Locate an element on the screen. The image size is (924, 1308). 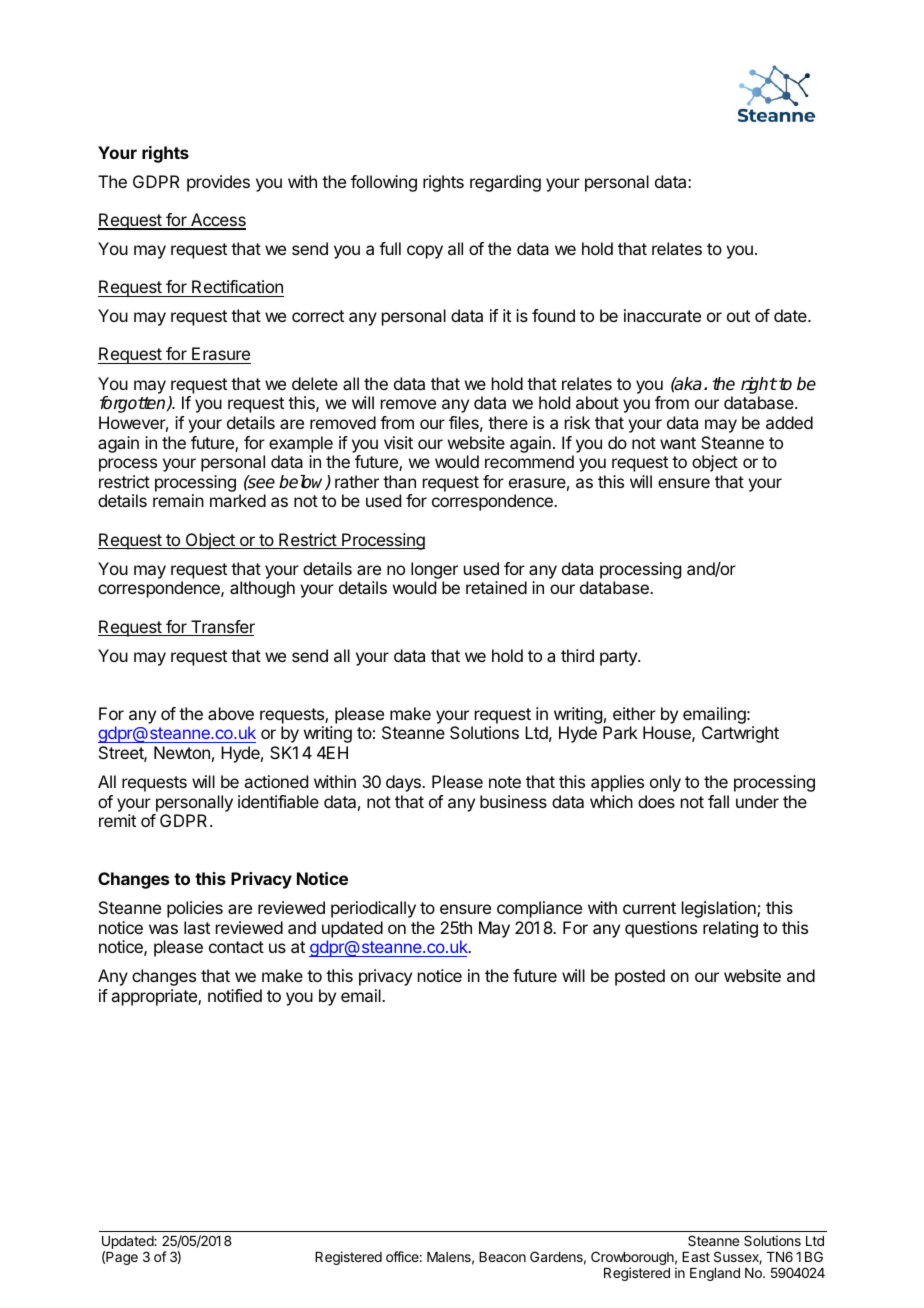
copy is located at coordinates (425, 252).
